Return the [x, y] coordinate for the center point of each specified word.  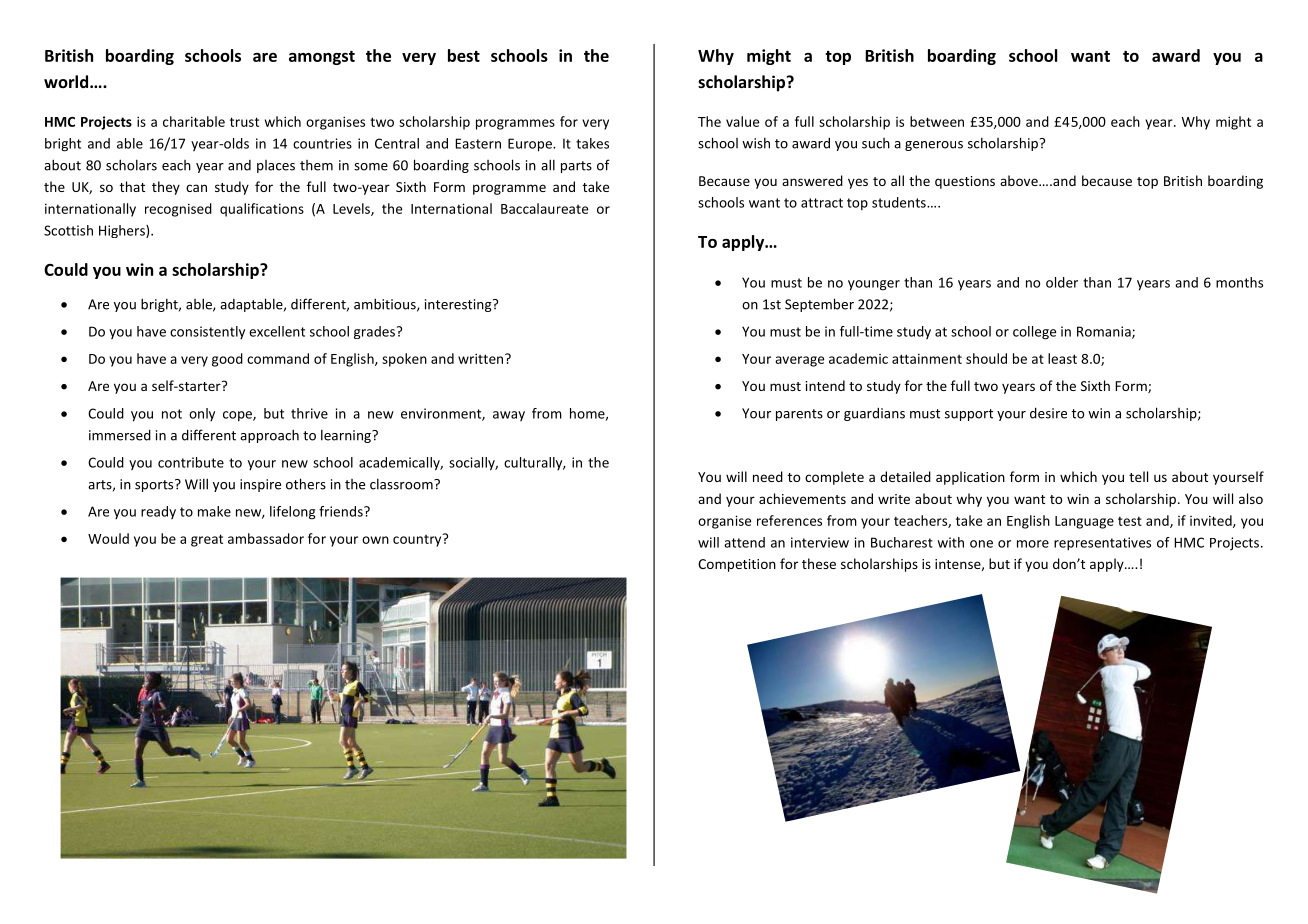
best [464, 55]
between [937, 121]
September [819, 305]
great [207, 540]
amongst [322, 58]
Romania [1105, 332]
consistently [207, 332]
